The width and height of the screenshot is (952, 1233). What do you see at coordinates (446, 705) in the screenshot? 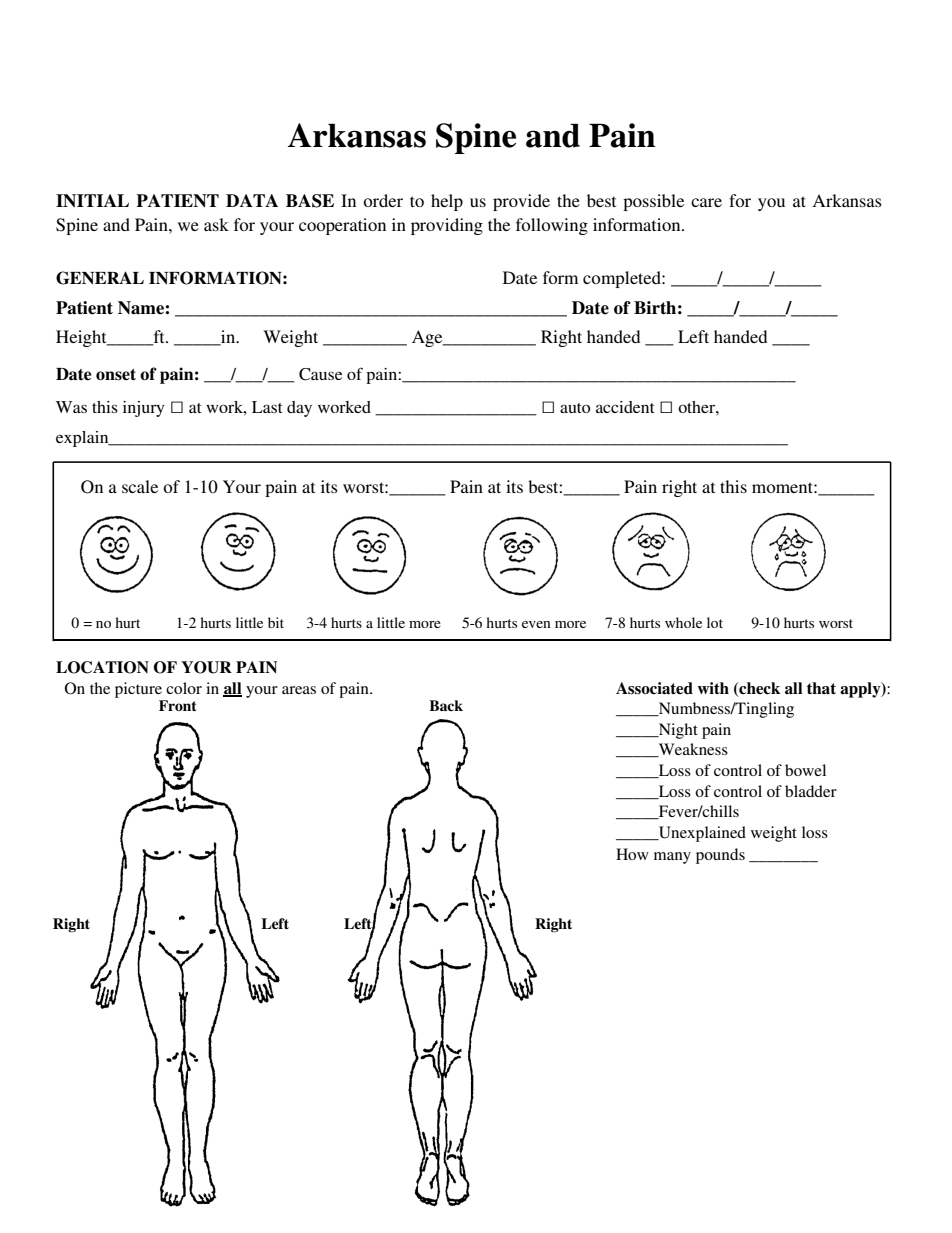
I see `Back` at bounding box center [446, 705].
